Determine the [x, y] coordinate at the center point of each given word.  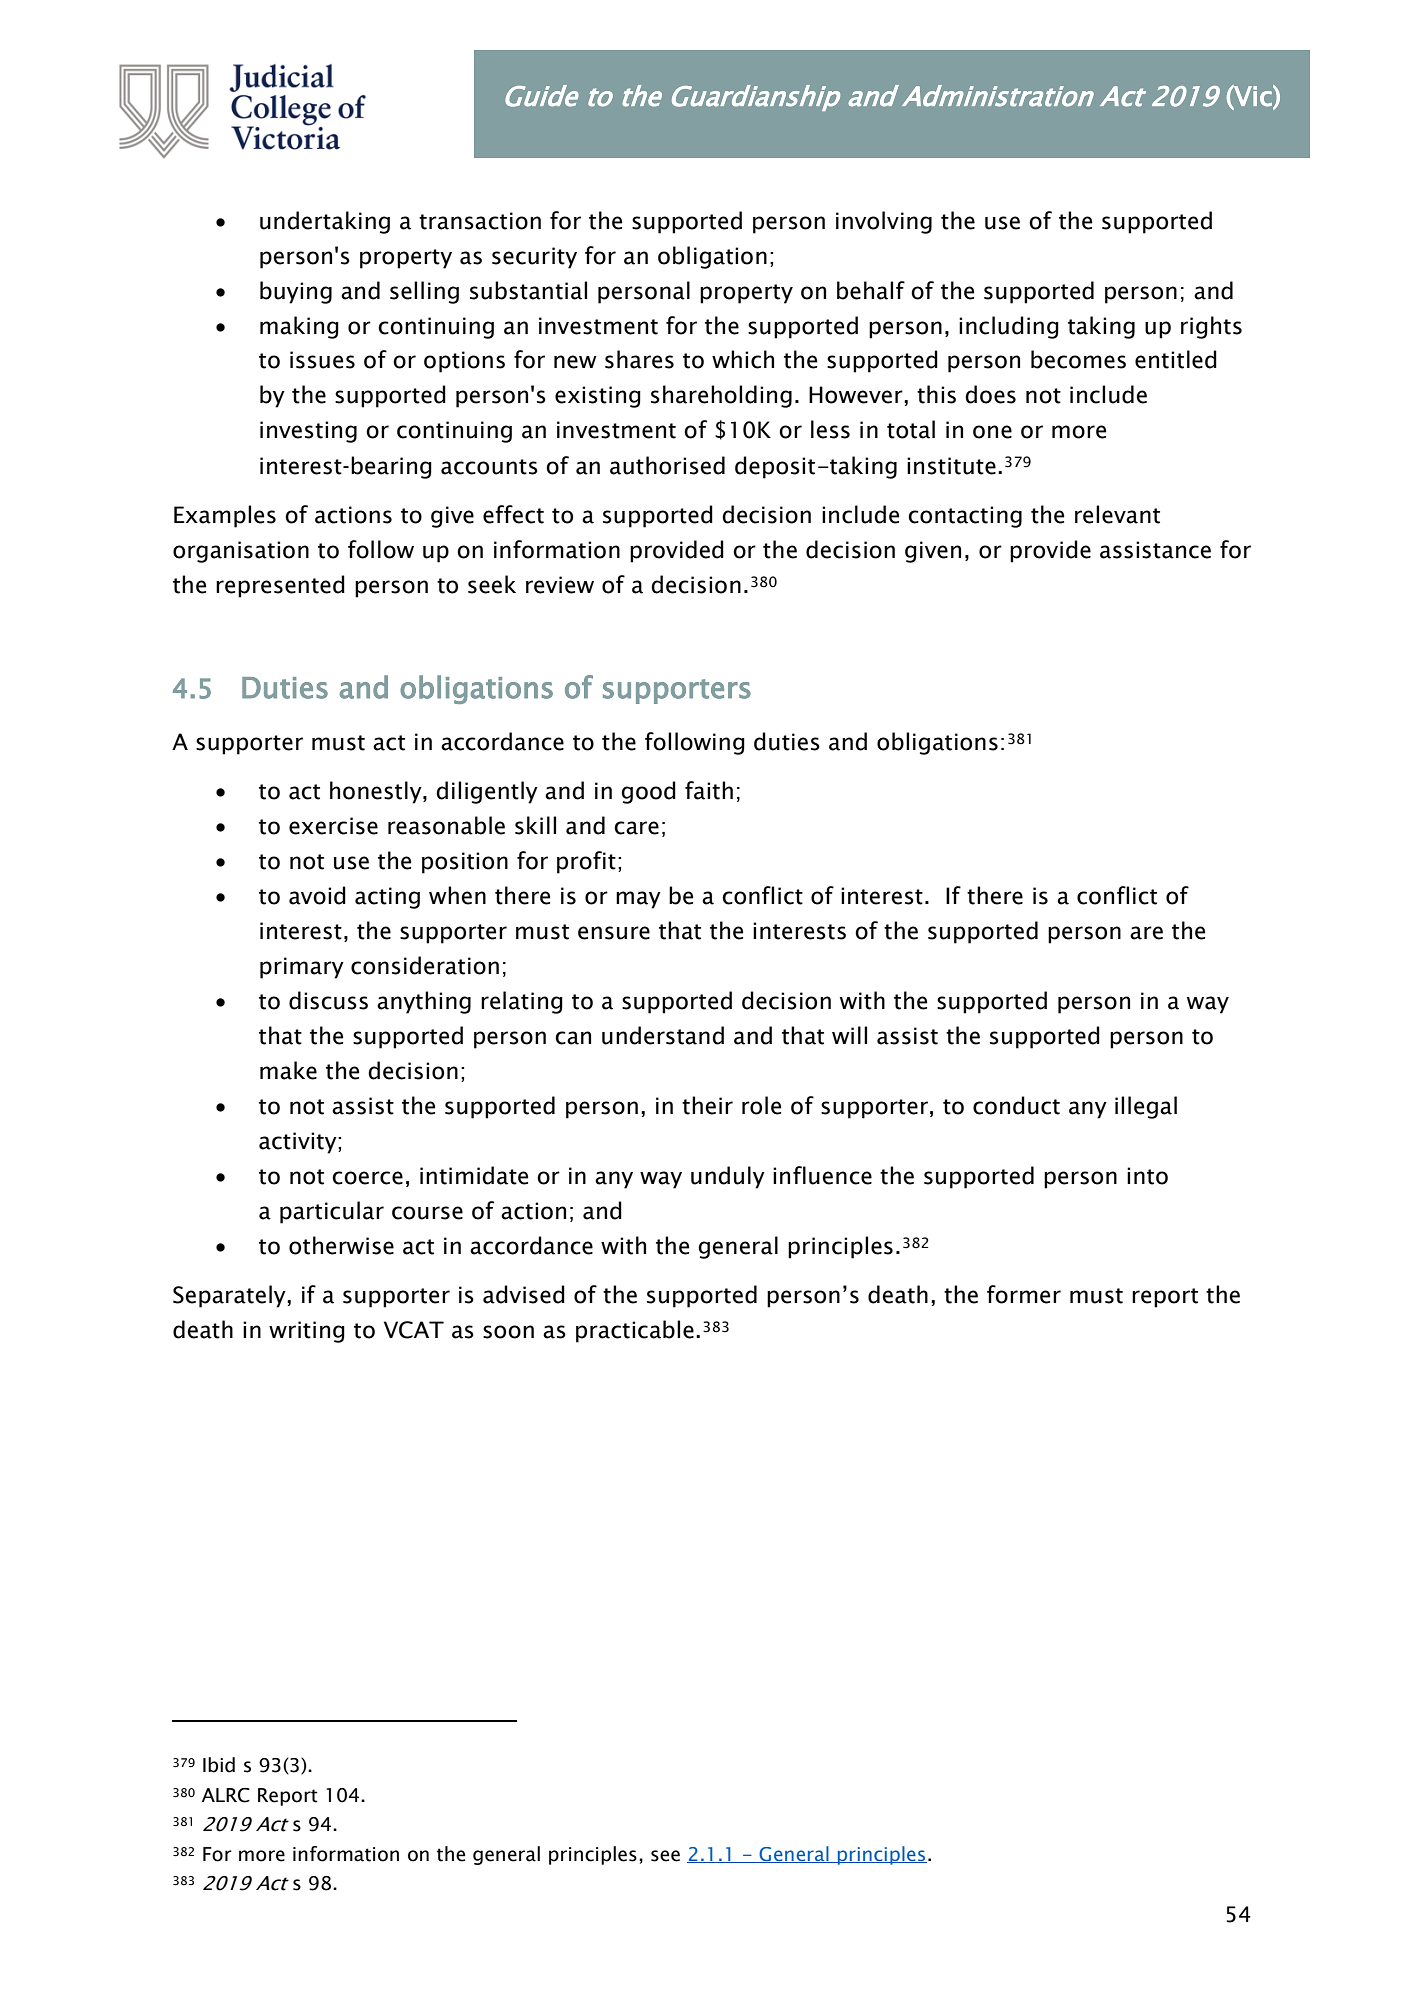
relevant [1117, 514]
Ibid [219, 1765]
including [1009, 327]
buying [296, 292]
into [1147, 1176]
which [743, 359]
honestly [377, 792]
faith [709, 790]
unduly [728, 1177]
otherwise [341, 1245]
